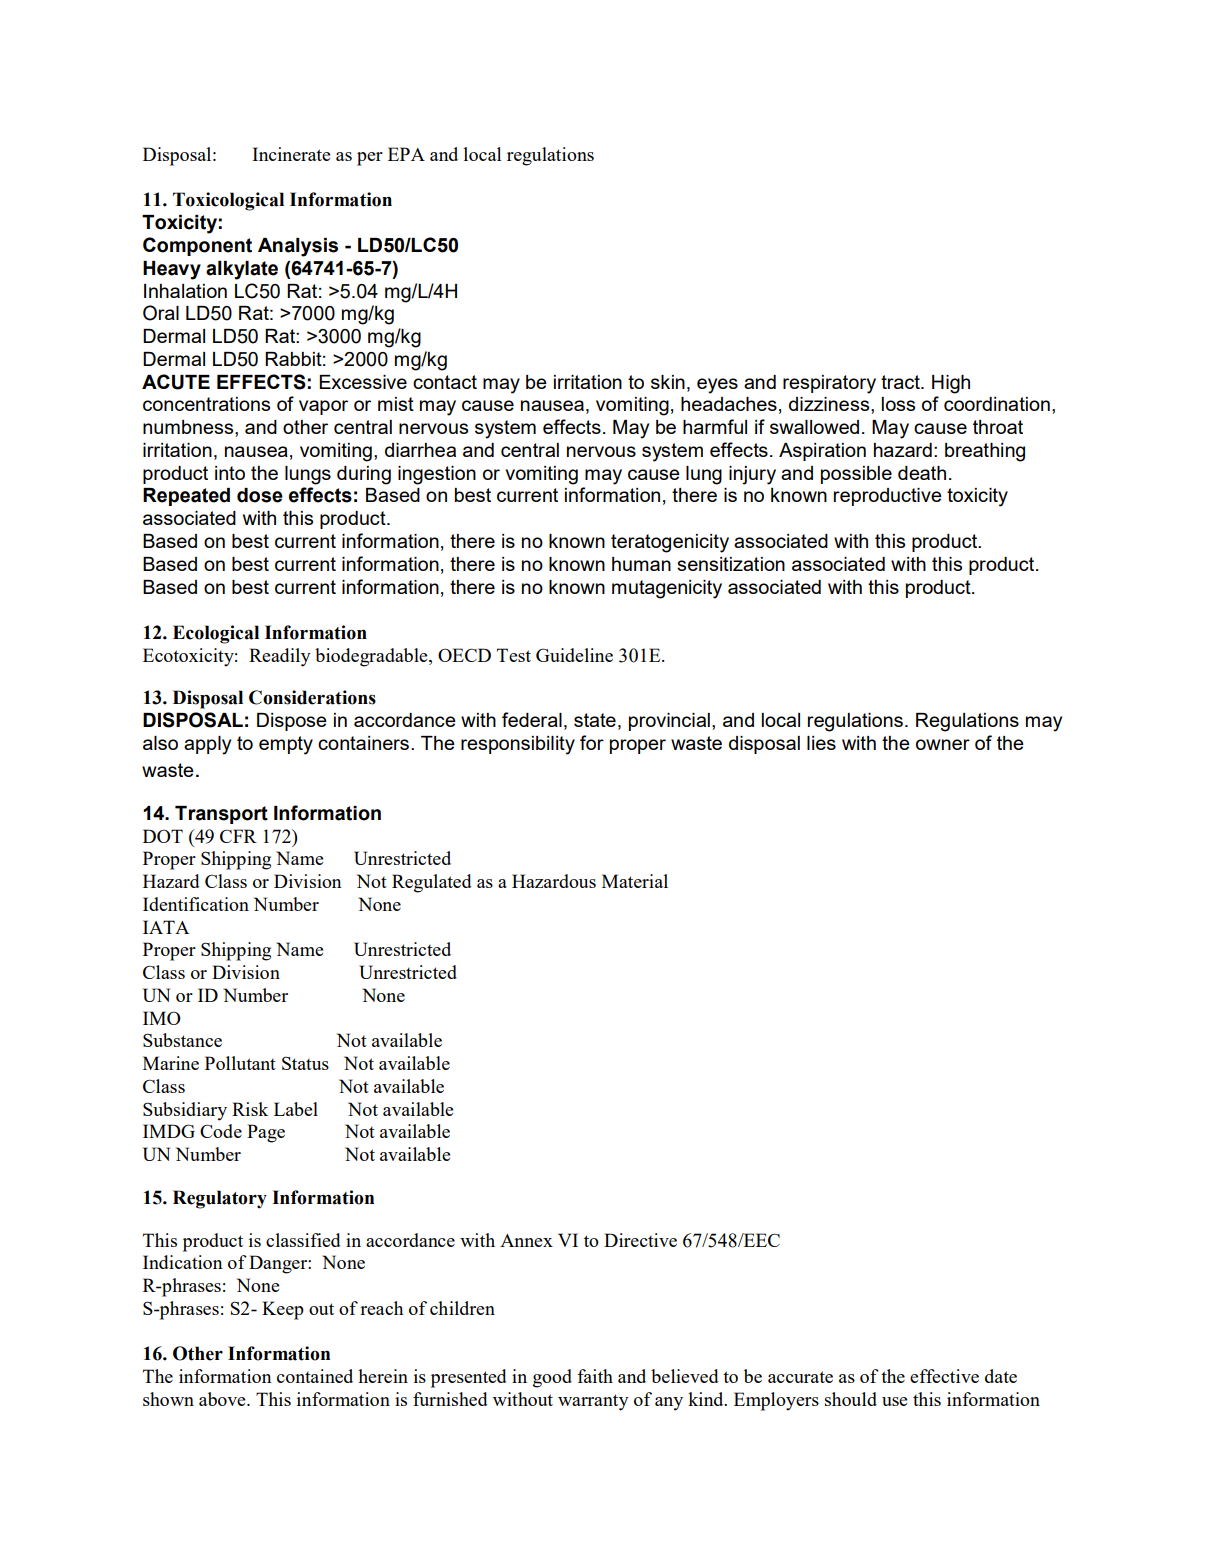 This image has width=1212, height=1568. Describe the element at coordinates (821, 743) in the image. I see `lies` at that location.
